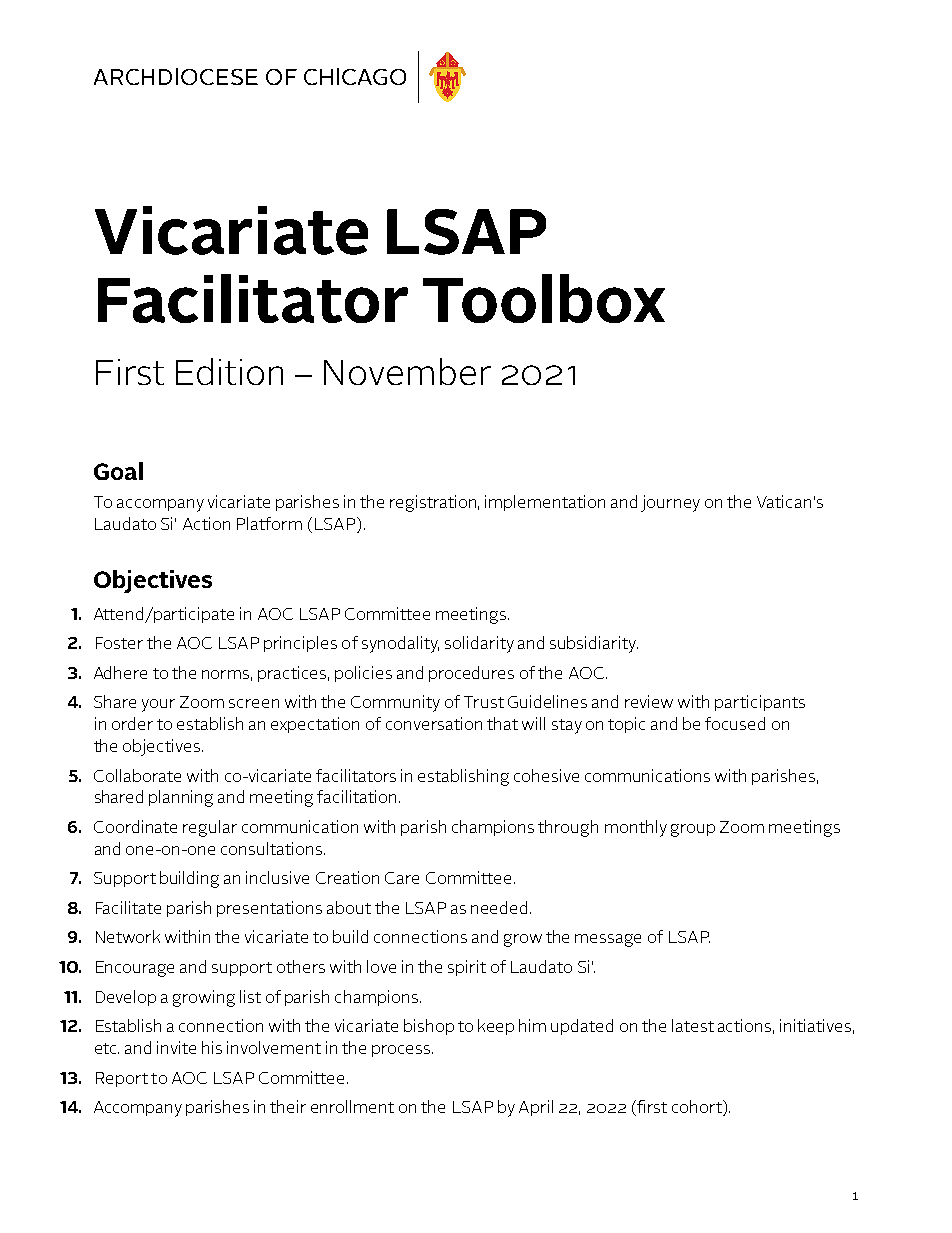 The height and width of the page is (1233, 952). Describe the element at coordinates (158, 705) in the page. I see `your` at that location.
